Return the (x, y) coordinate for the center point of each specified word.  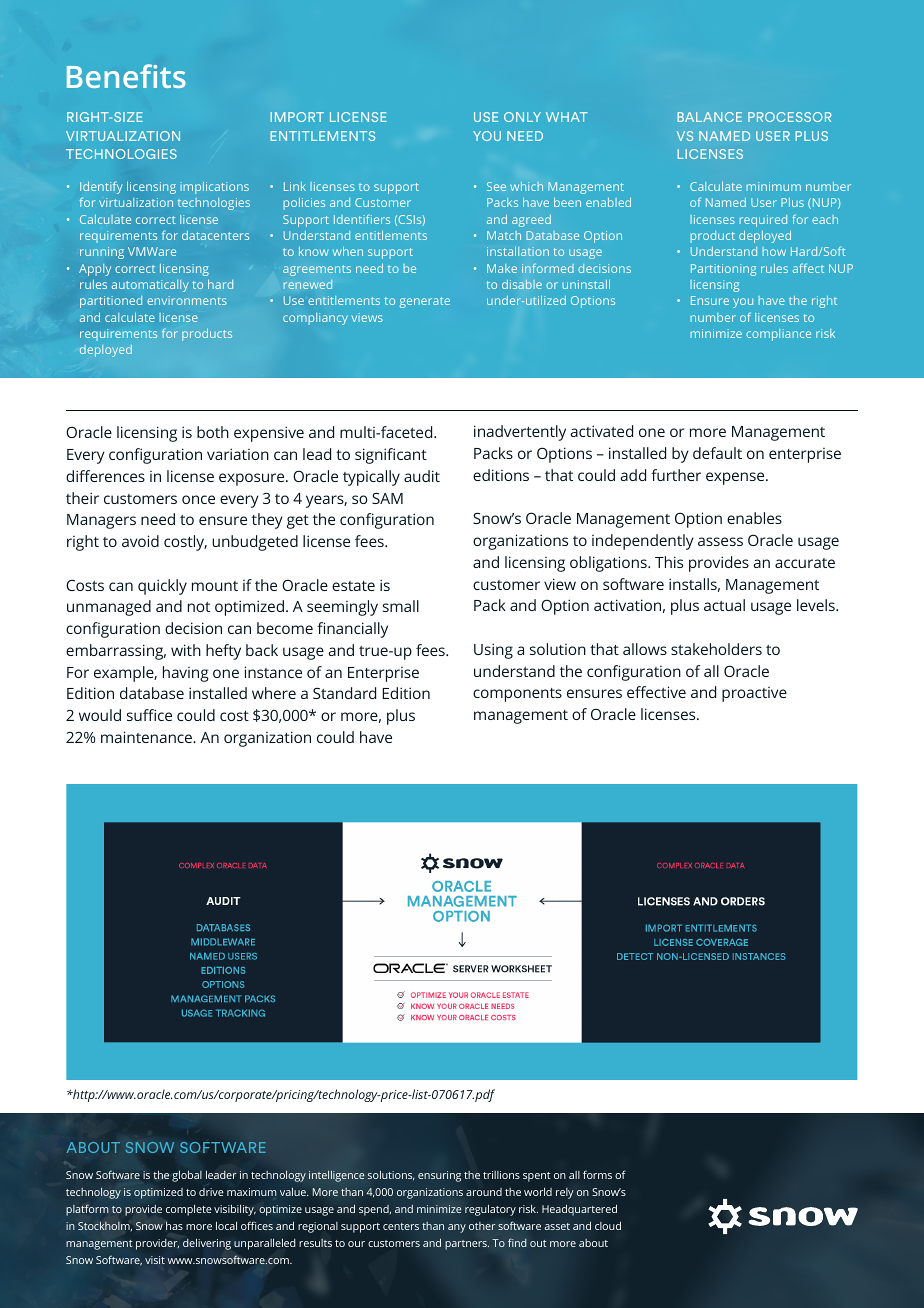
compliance (778, 335)
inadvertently (520, 433)
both (213, 432)
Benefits (126, 76)
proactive (754, 694)
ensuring (439, 1176)
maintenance (148, 737)
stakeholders (716, 649)
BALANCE (710, 117)
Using (493, 651)
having (185, 674)
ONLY (522, 117)
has (174, 1225)
